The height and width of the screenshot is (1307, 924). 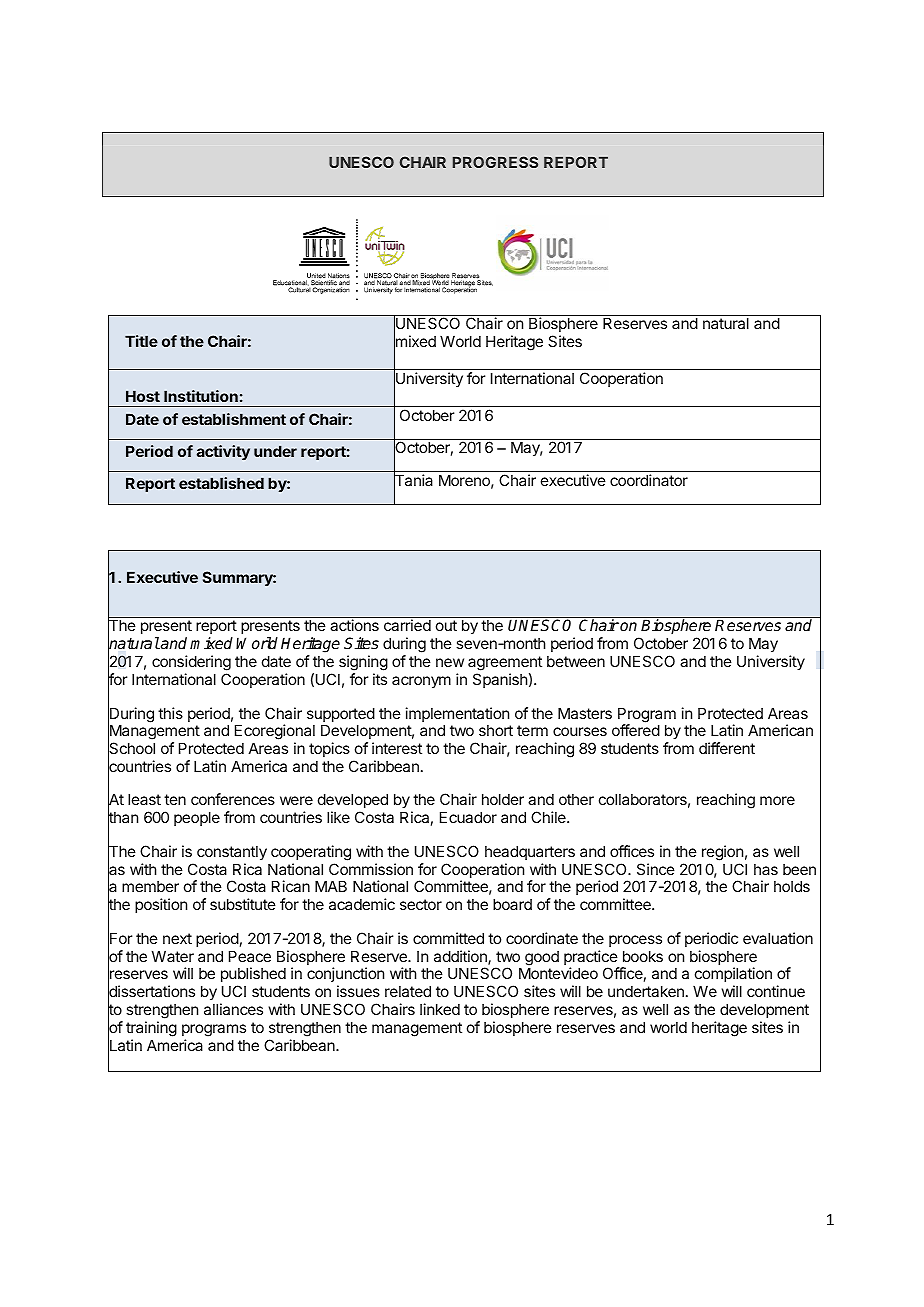 What do you see at coordinates (446, 625) in the screenshot?
I see `out` at bounding box center [446, 625].
